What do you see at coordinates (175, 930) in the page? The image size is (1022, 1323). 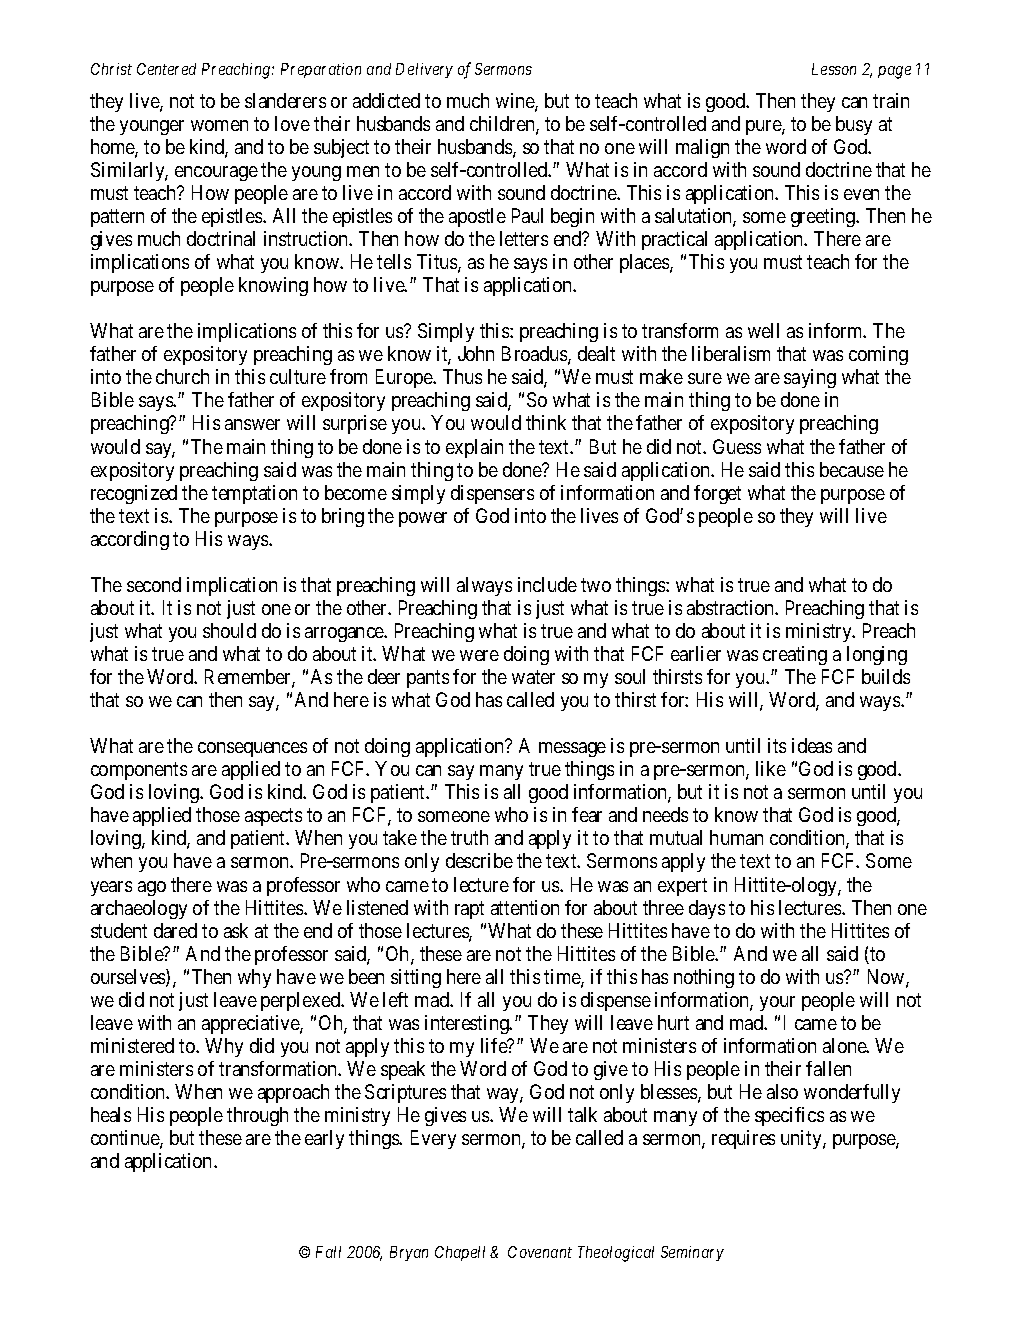 I see `dared` at bounding box center [175, 930].
